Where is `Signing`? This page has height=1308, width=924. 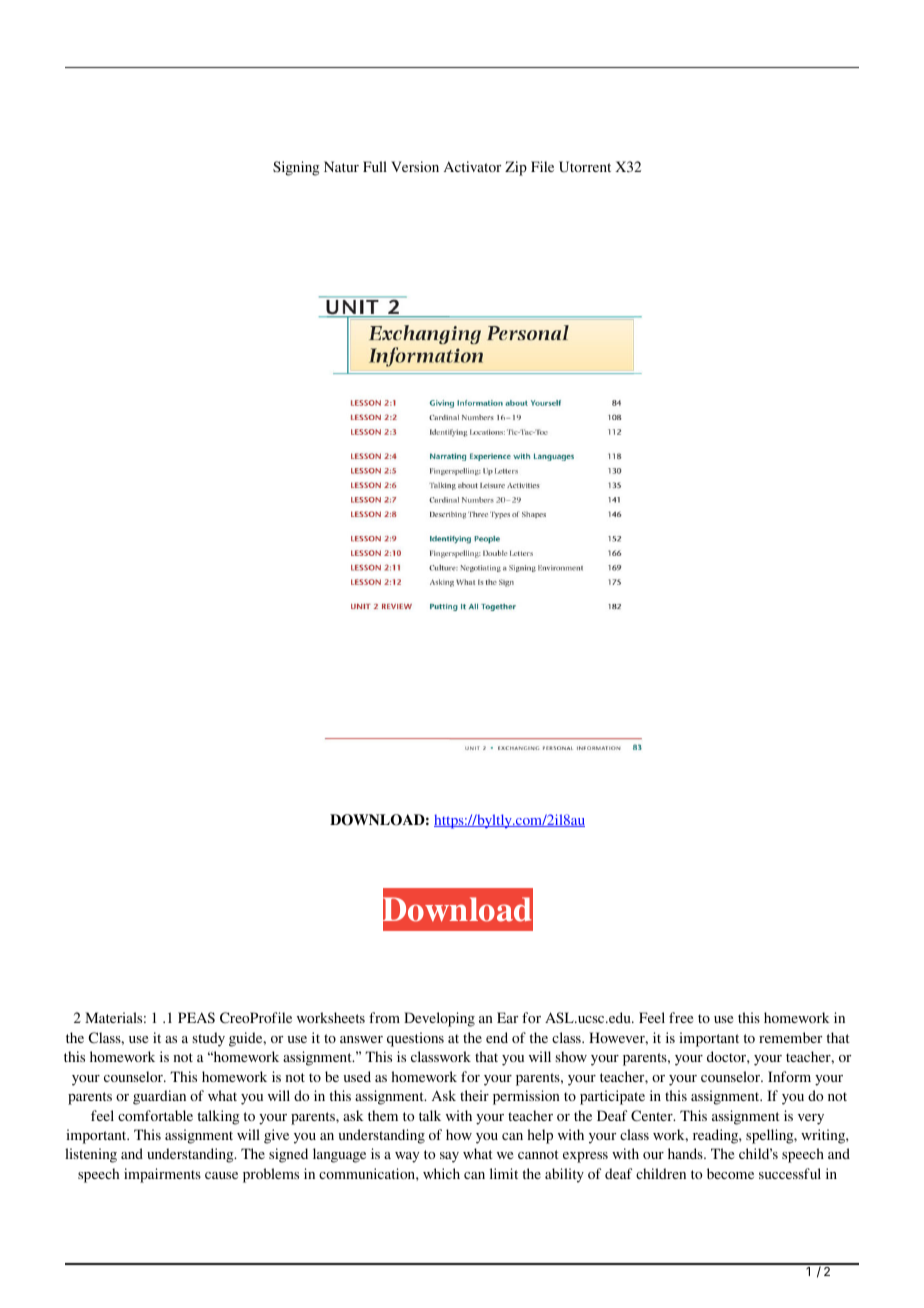 Signing is located at coordinates (296, 168).
